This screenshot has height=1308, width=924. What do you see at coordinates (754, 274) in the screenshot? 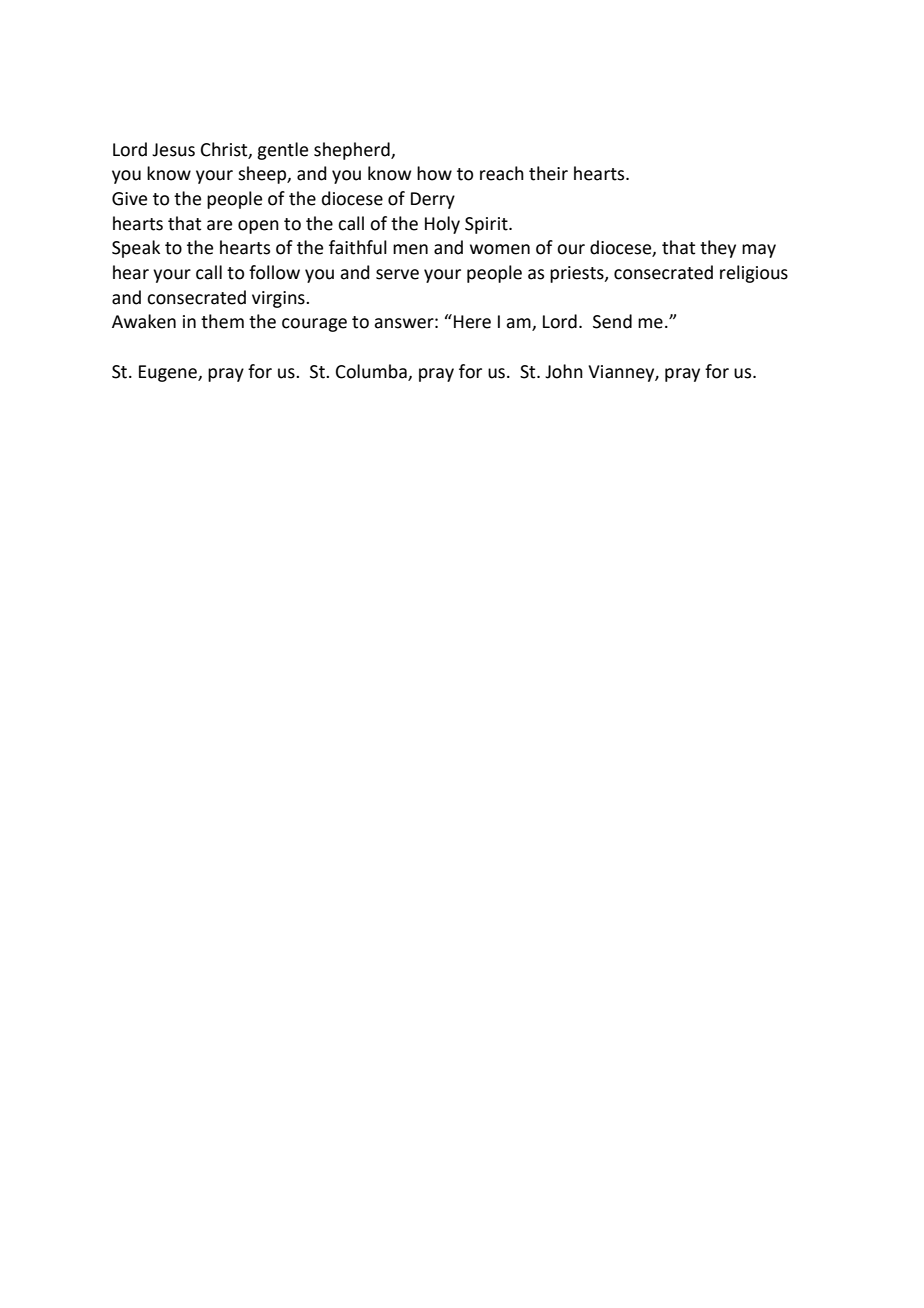
I see `religious` at bounding box center [754, 274].
